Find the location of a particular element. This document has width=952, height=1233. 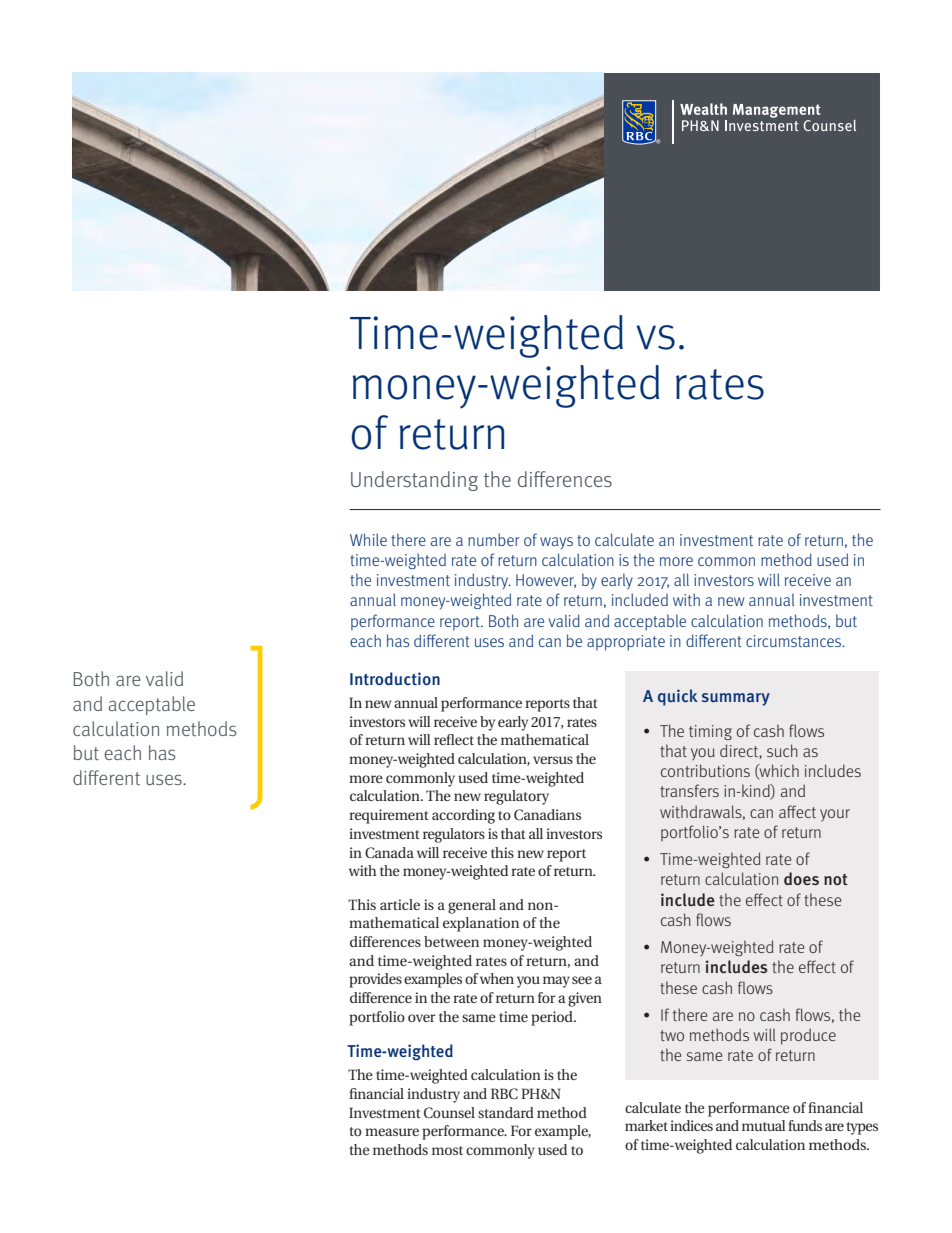

funds is located at coordinates (805, 1125).
